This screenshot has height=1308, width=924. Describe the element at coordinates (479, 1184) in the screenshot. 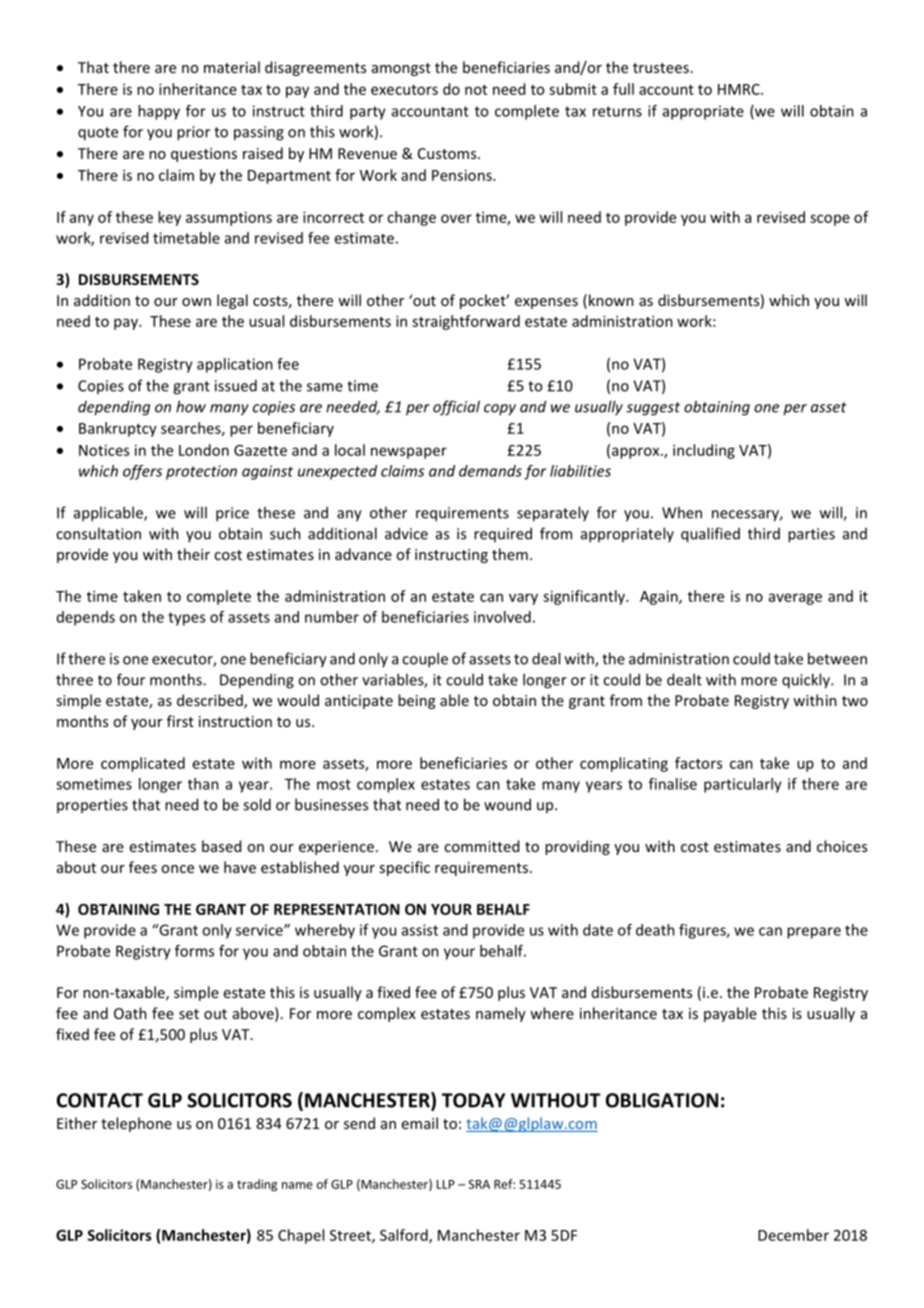

I see `SRA` at that location.
